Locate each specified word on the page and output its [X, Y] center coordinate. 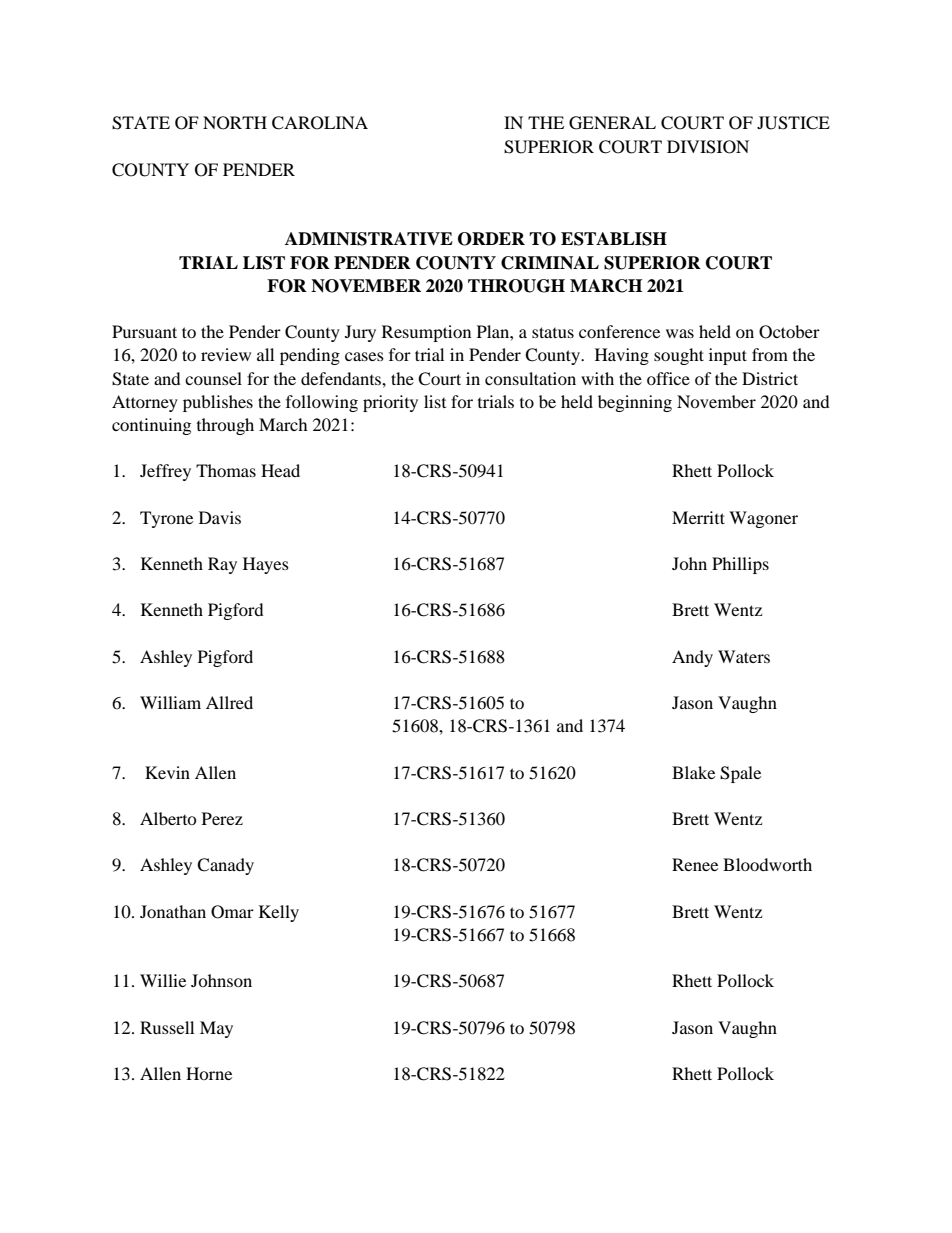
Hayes [266, 565]
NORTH [235, 123]
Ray [222, 565]
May [216, 1029]
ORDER [491, 239]
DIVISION [708, 147]
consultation [530, 378]
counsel [213, 378]
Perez [222, 818]
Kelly [279, 913]
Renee [695, 864]
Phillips [740, 565]
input [728, 356]
